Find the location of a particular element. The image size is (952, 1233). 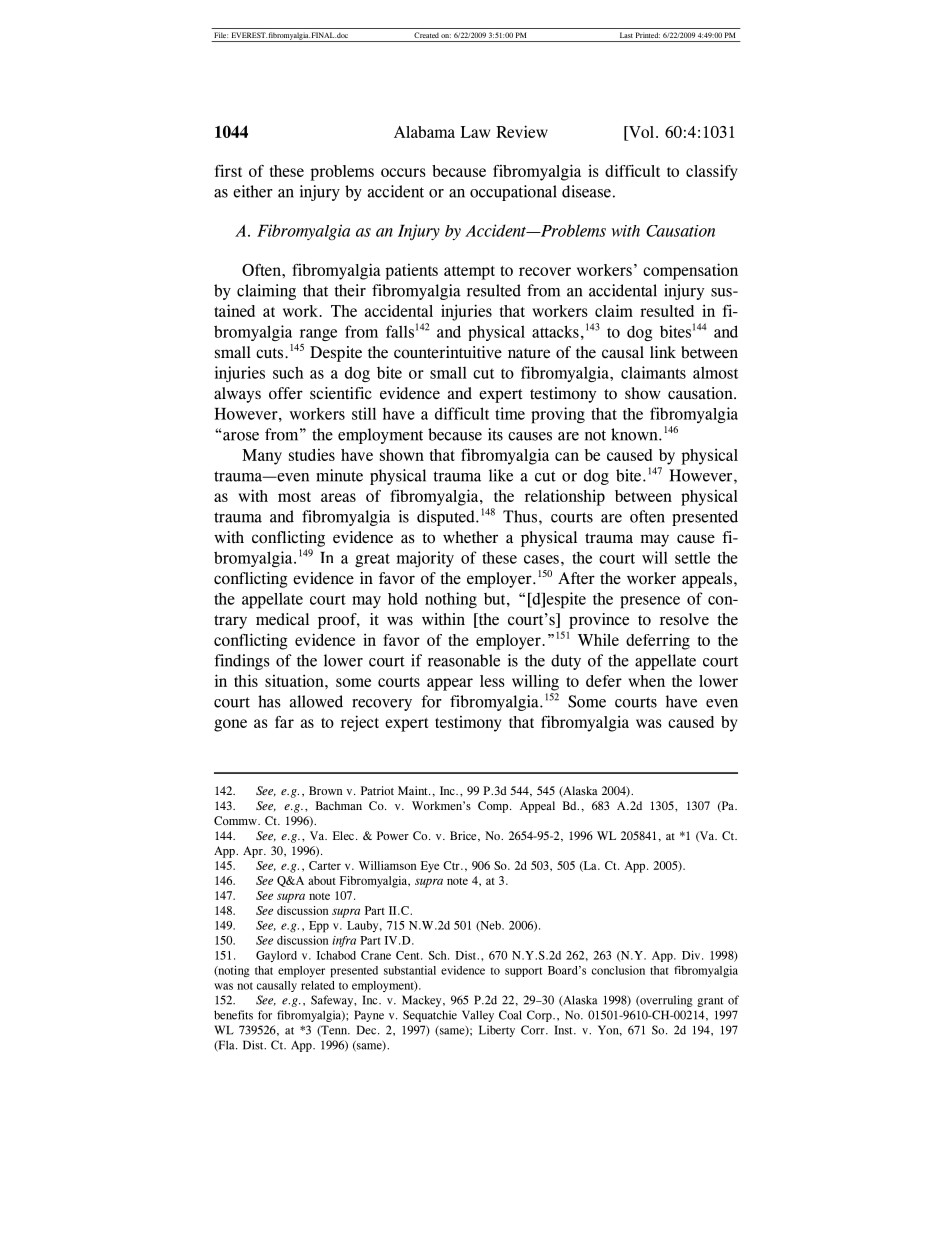

Valley is located at coordinates (478, 1016).
